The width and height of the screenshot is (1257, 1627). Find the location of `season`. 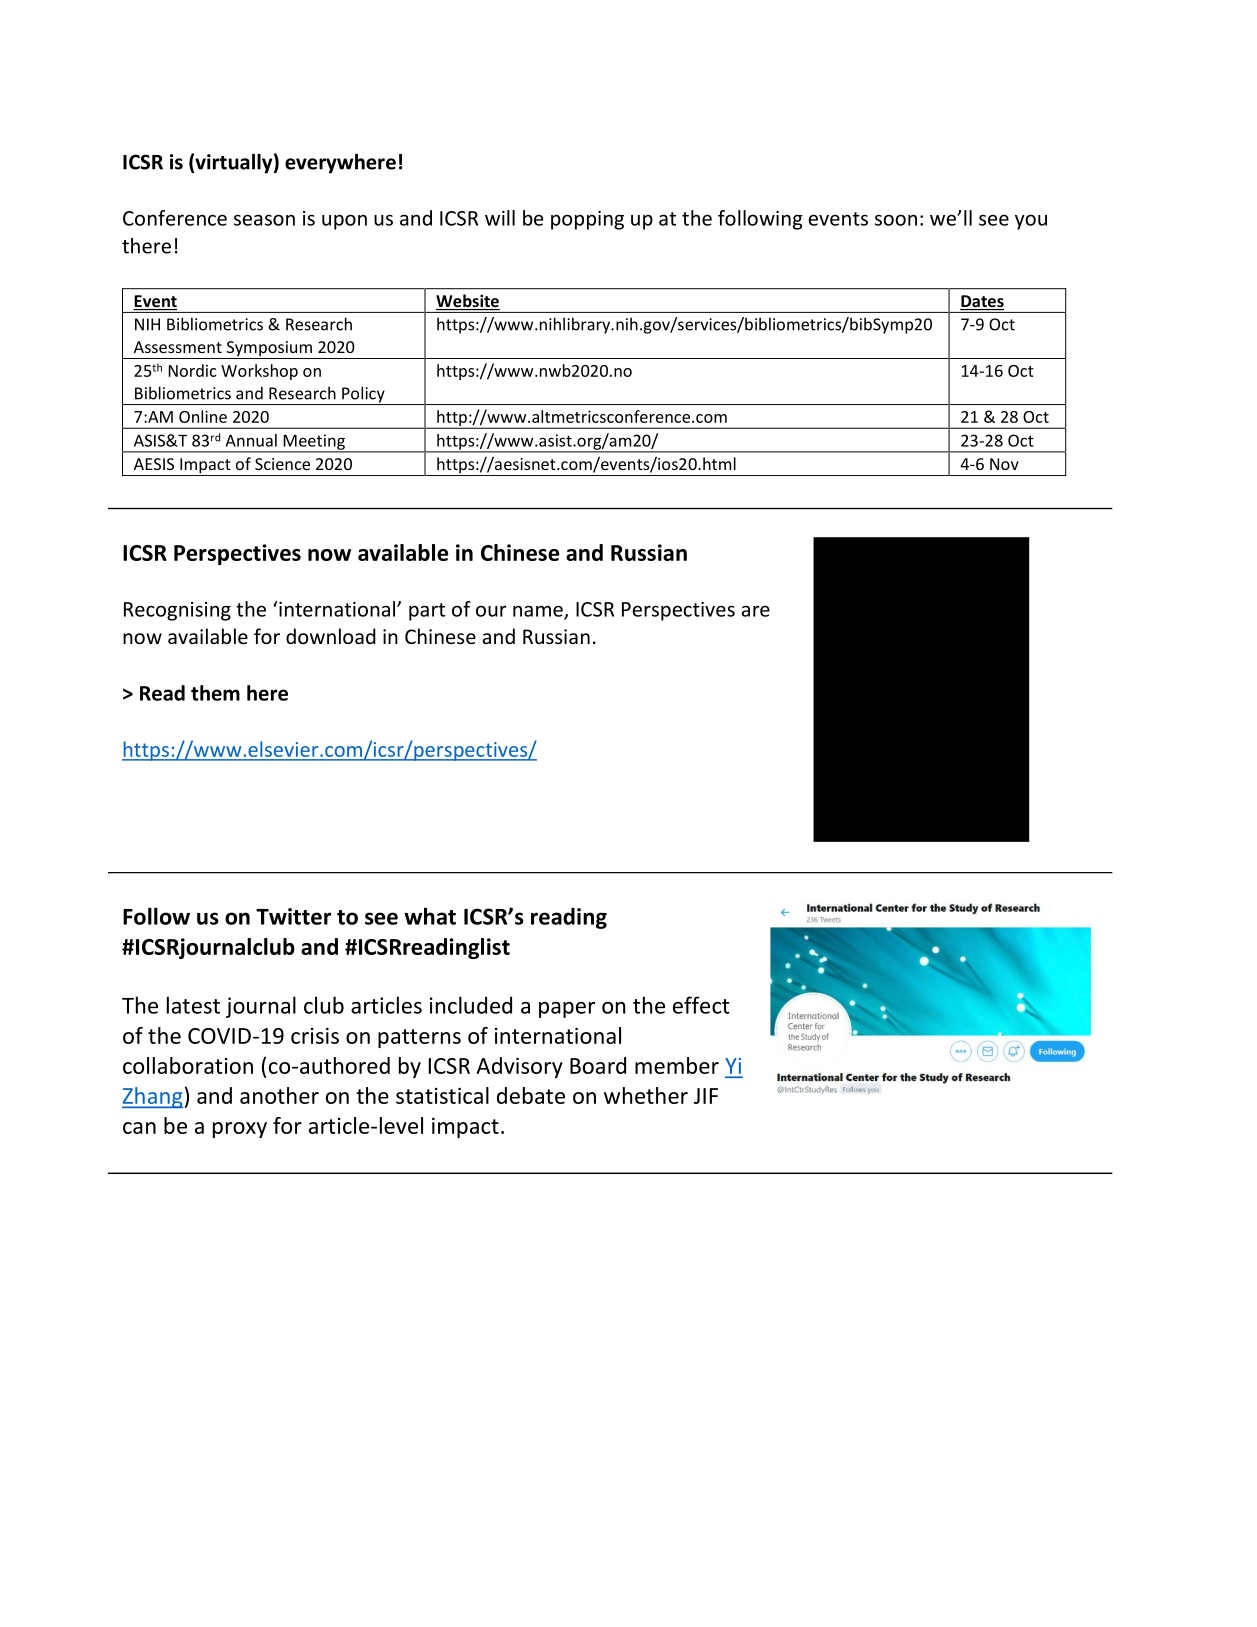

season is located at coordinates (264, 220).
